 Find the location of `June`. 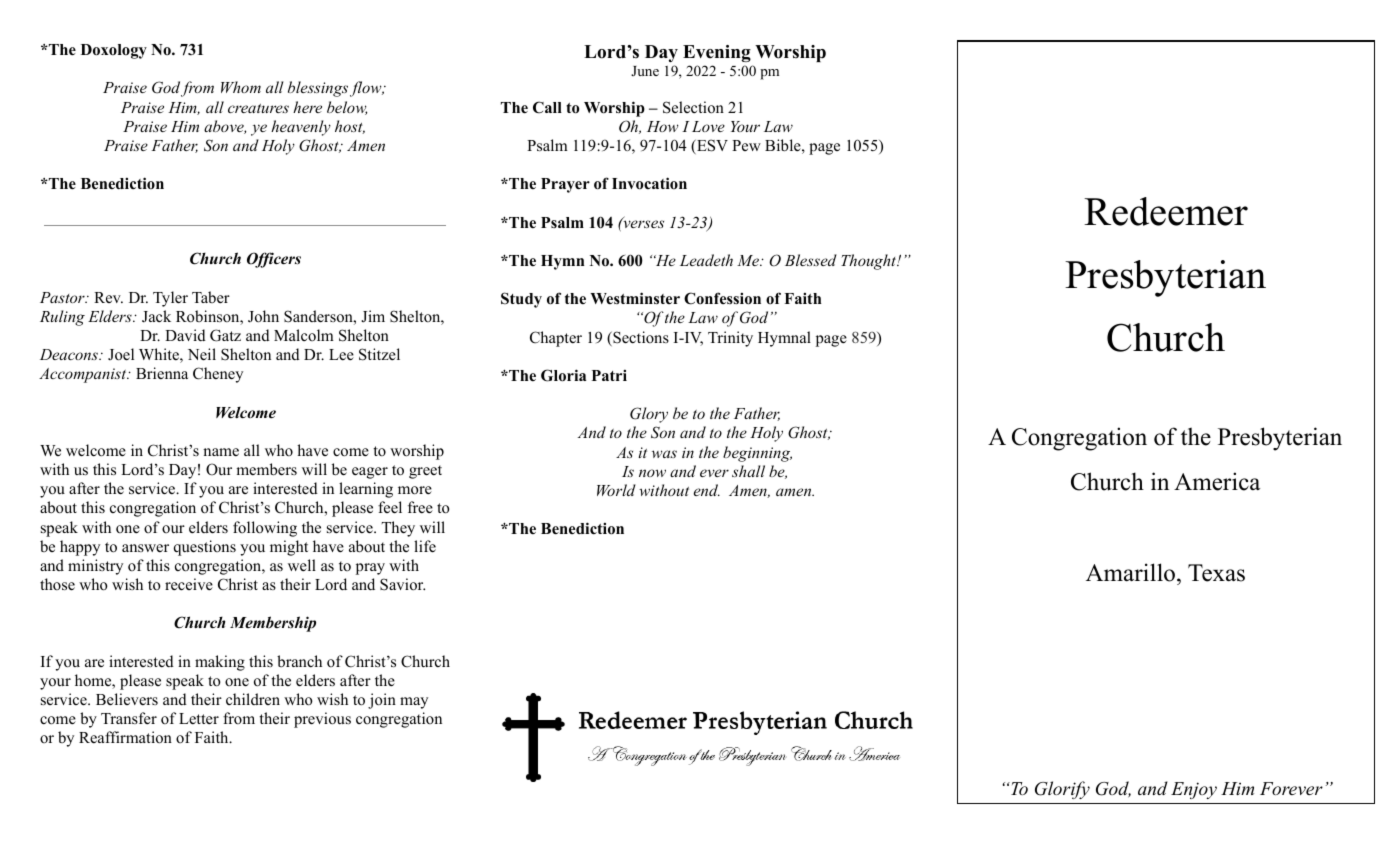

June is located at coordinates (645, 71).
